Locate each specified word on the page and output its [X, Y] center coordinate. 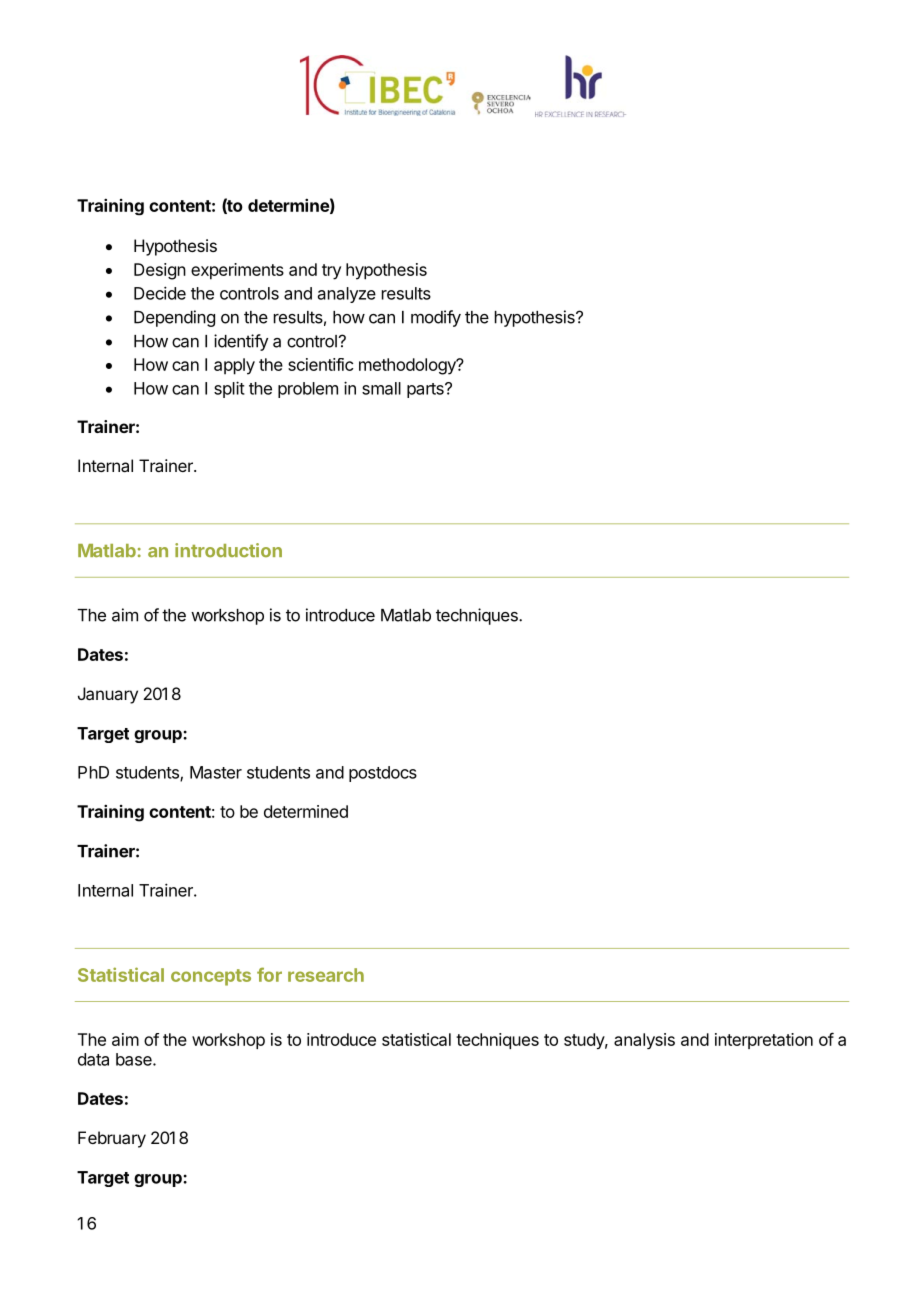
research [326, 975]
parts [426, 390]
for [269, 974]
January [108, 695]
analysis [644, 1041]
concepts [211, 977]
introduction [228, 550]
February [112, 1139]
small [381, 388]
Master [216, 772]
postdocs [383, 774]
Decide [160, 293]
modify [436, 318]
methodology [408, 366]
